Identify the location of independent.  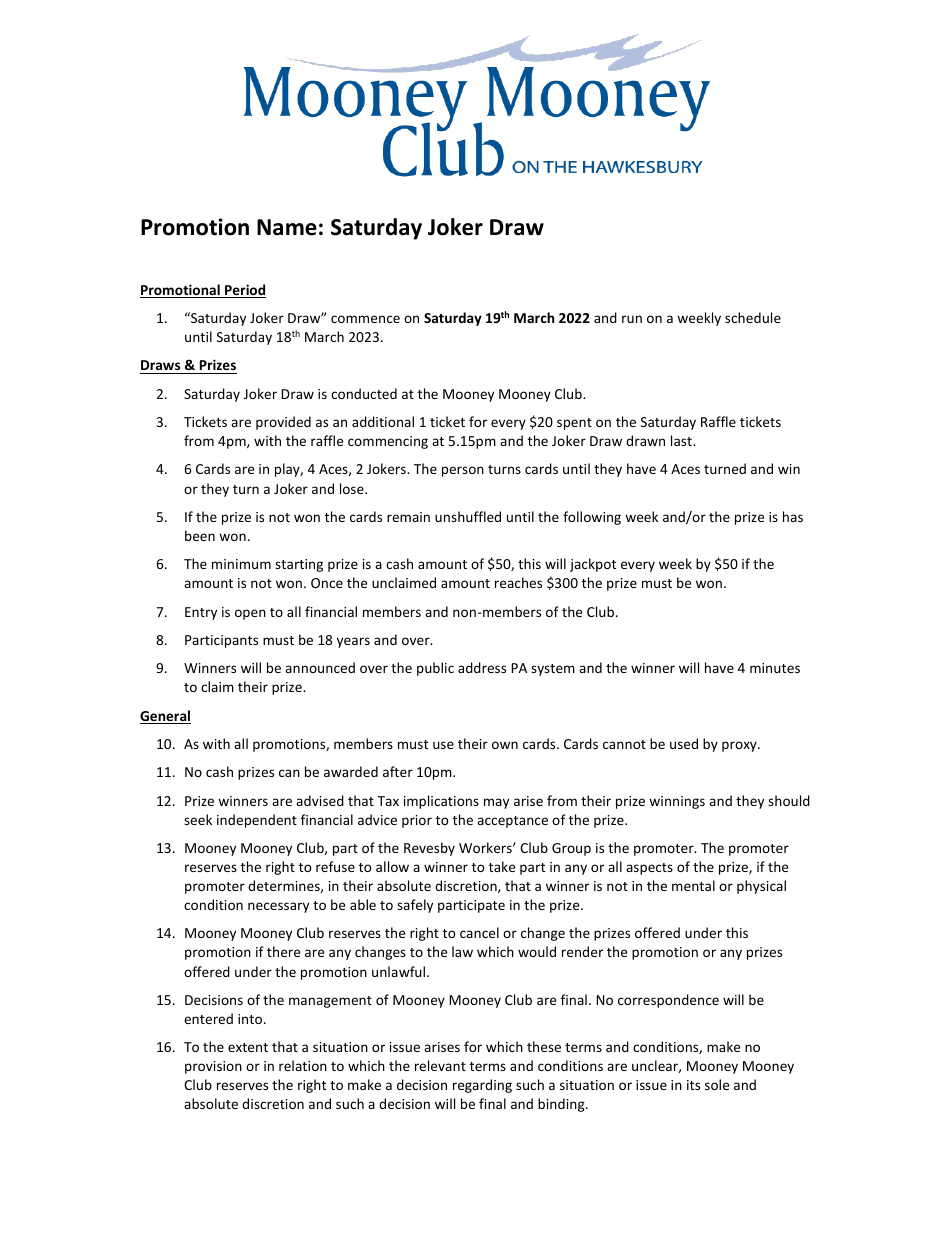
(257, 821).
